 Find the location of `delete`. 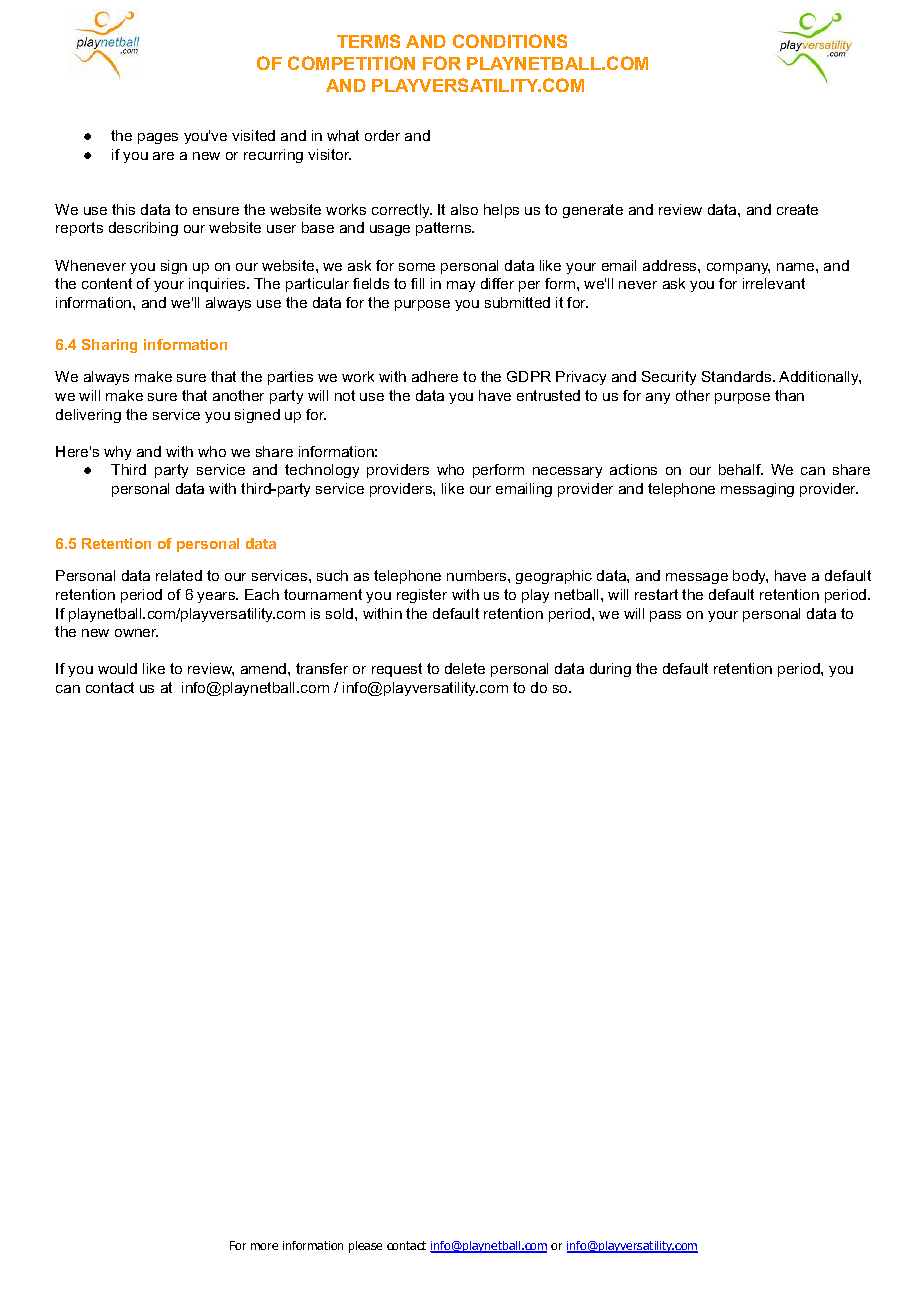

delete is located at coordinates (465, 668).
